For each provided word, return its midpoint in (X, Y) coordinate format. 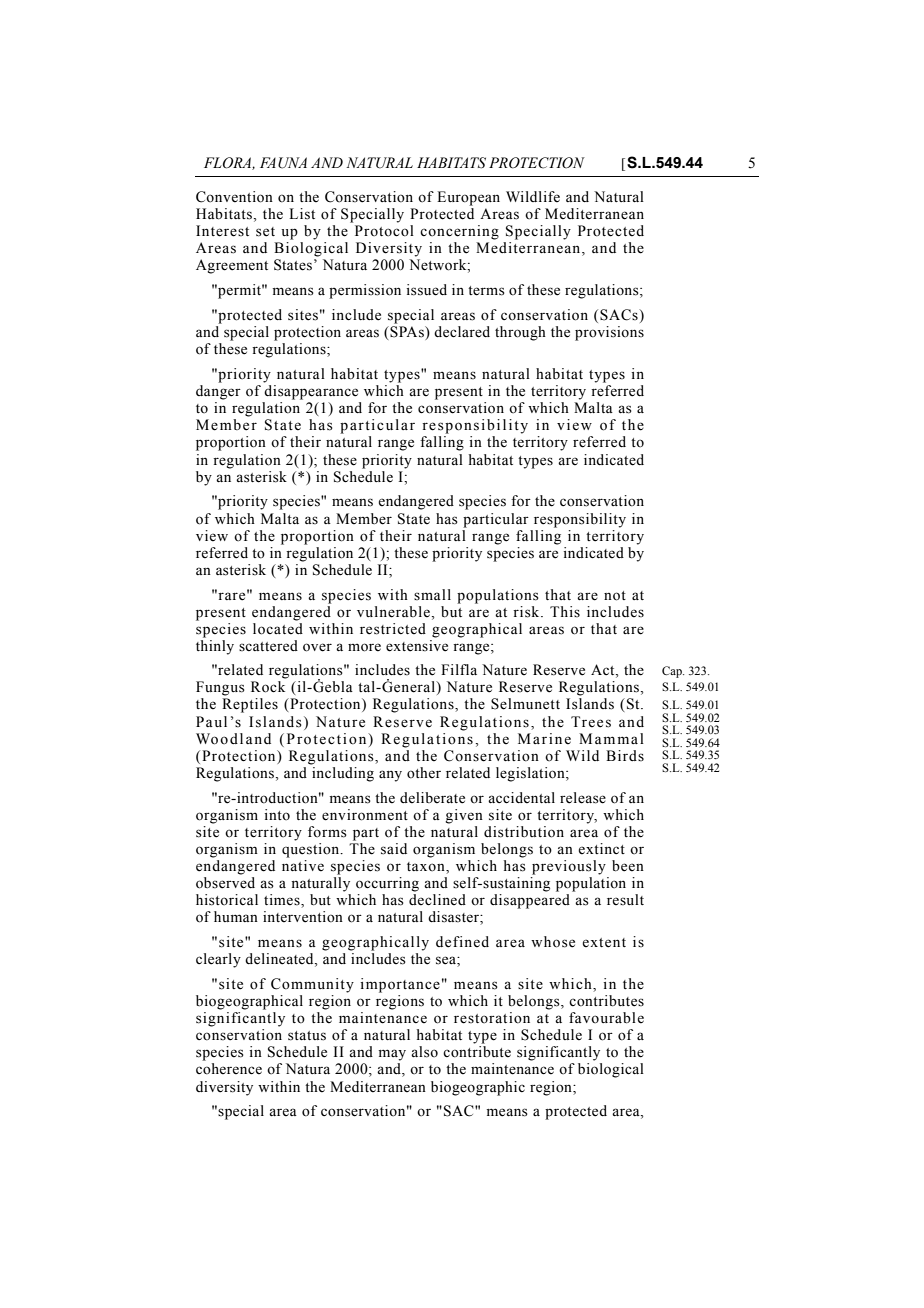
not (615, 596)
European (468, 198)
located (278, 627)
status (307, 1036)
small (432, 595)
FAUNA (283, 163)
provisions (609, 333)
